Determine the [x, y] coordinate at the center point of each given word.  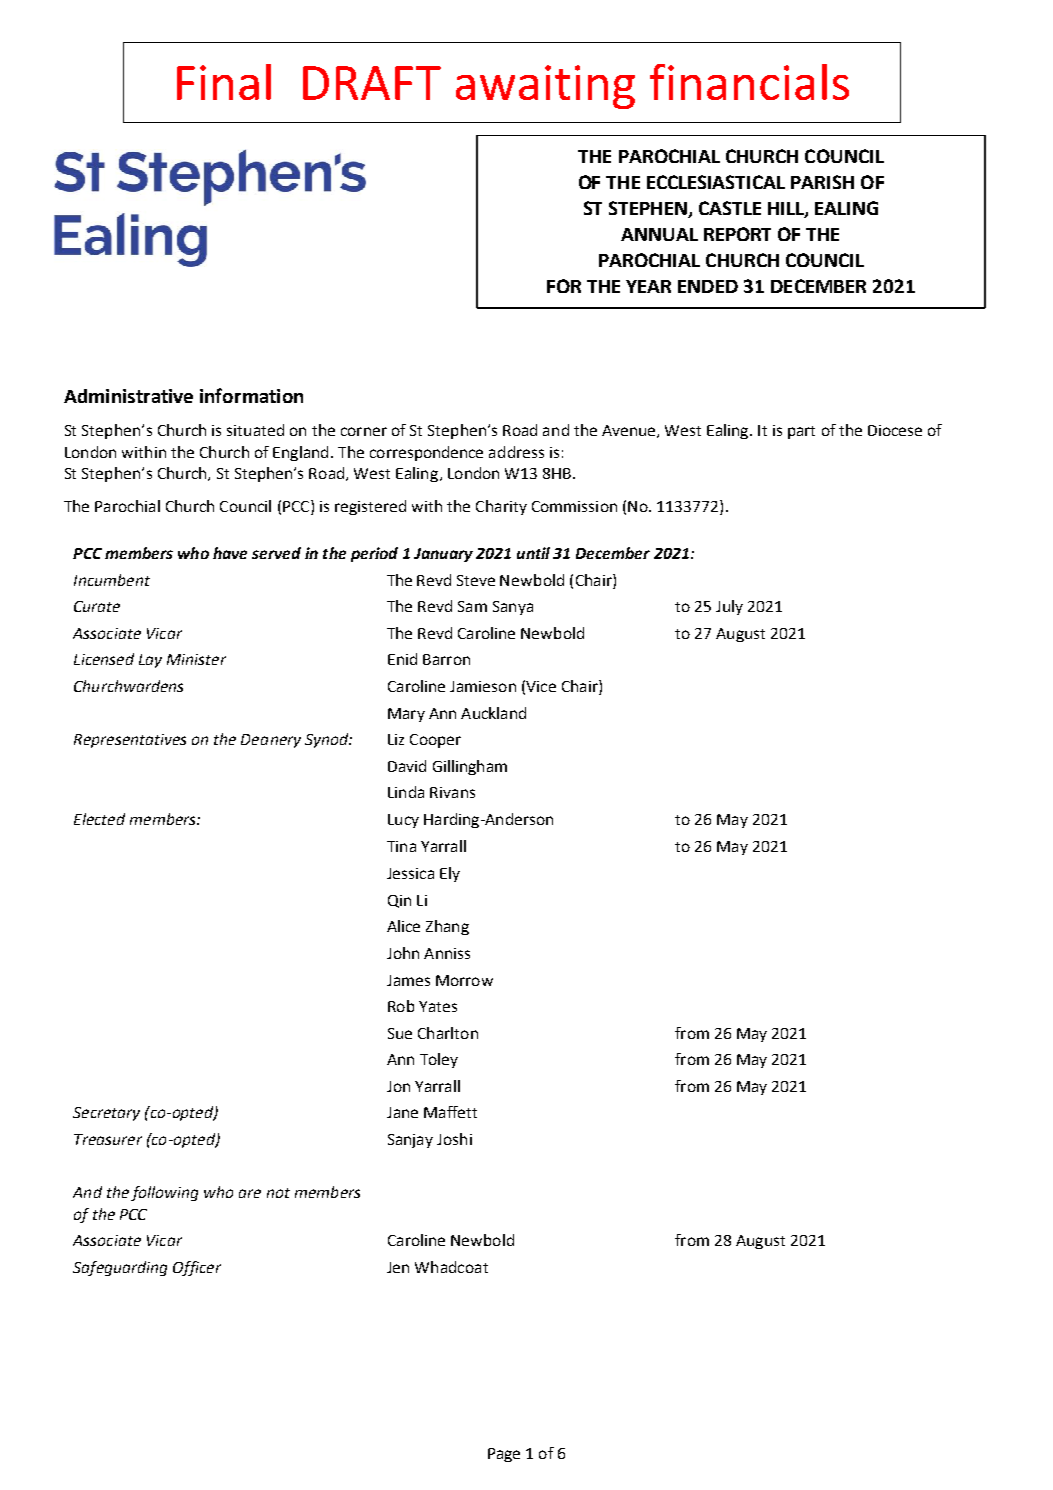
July [729, 607]
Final [224, 82]
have [230, 553]
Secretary [106, 1114]
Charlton [448, 1033]
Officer [197, 1268]
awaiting [545, 87]
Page [504, 1455]
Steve [476, 580]
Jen [398, 1267]
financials [749, 82]
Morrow [464, 980]
